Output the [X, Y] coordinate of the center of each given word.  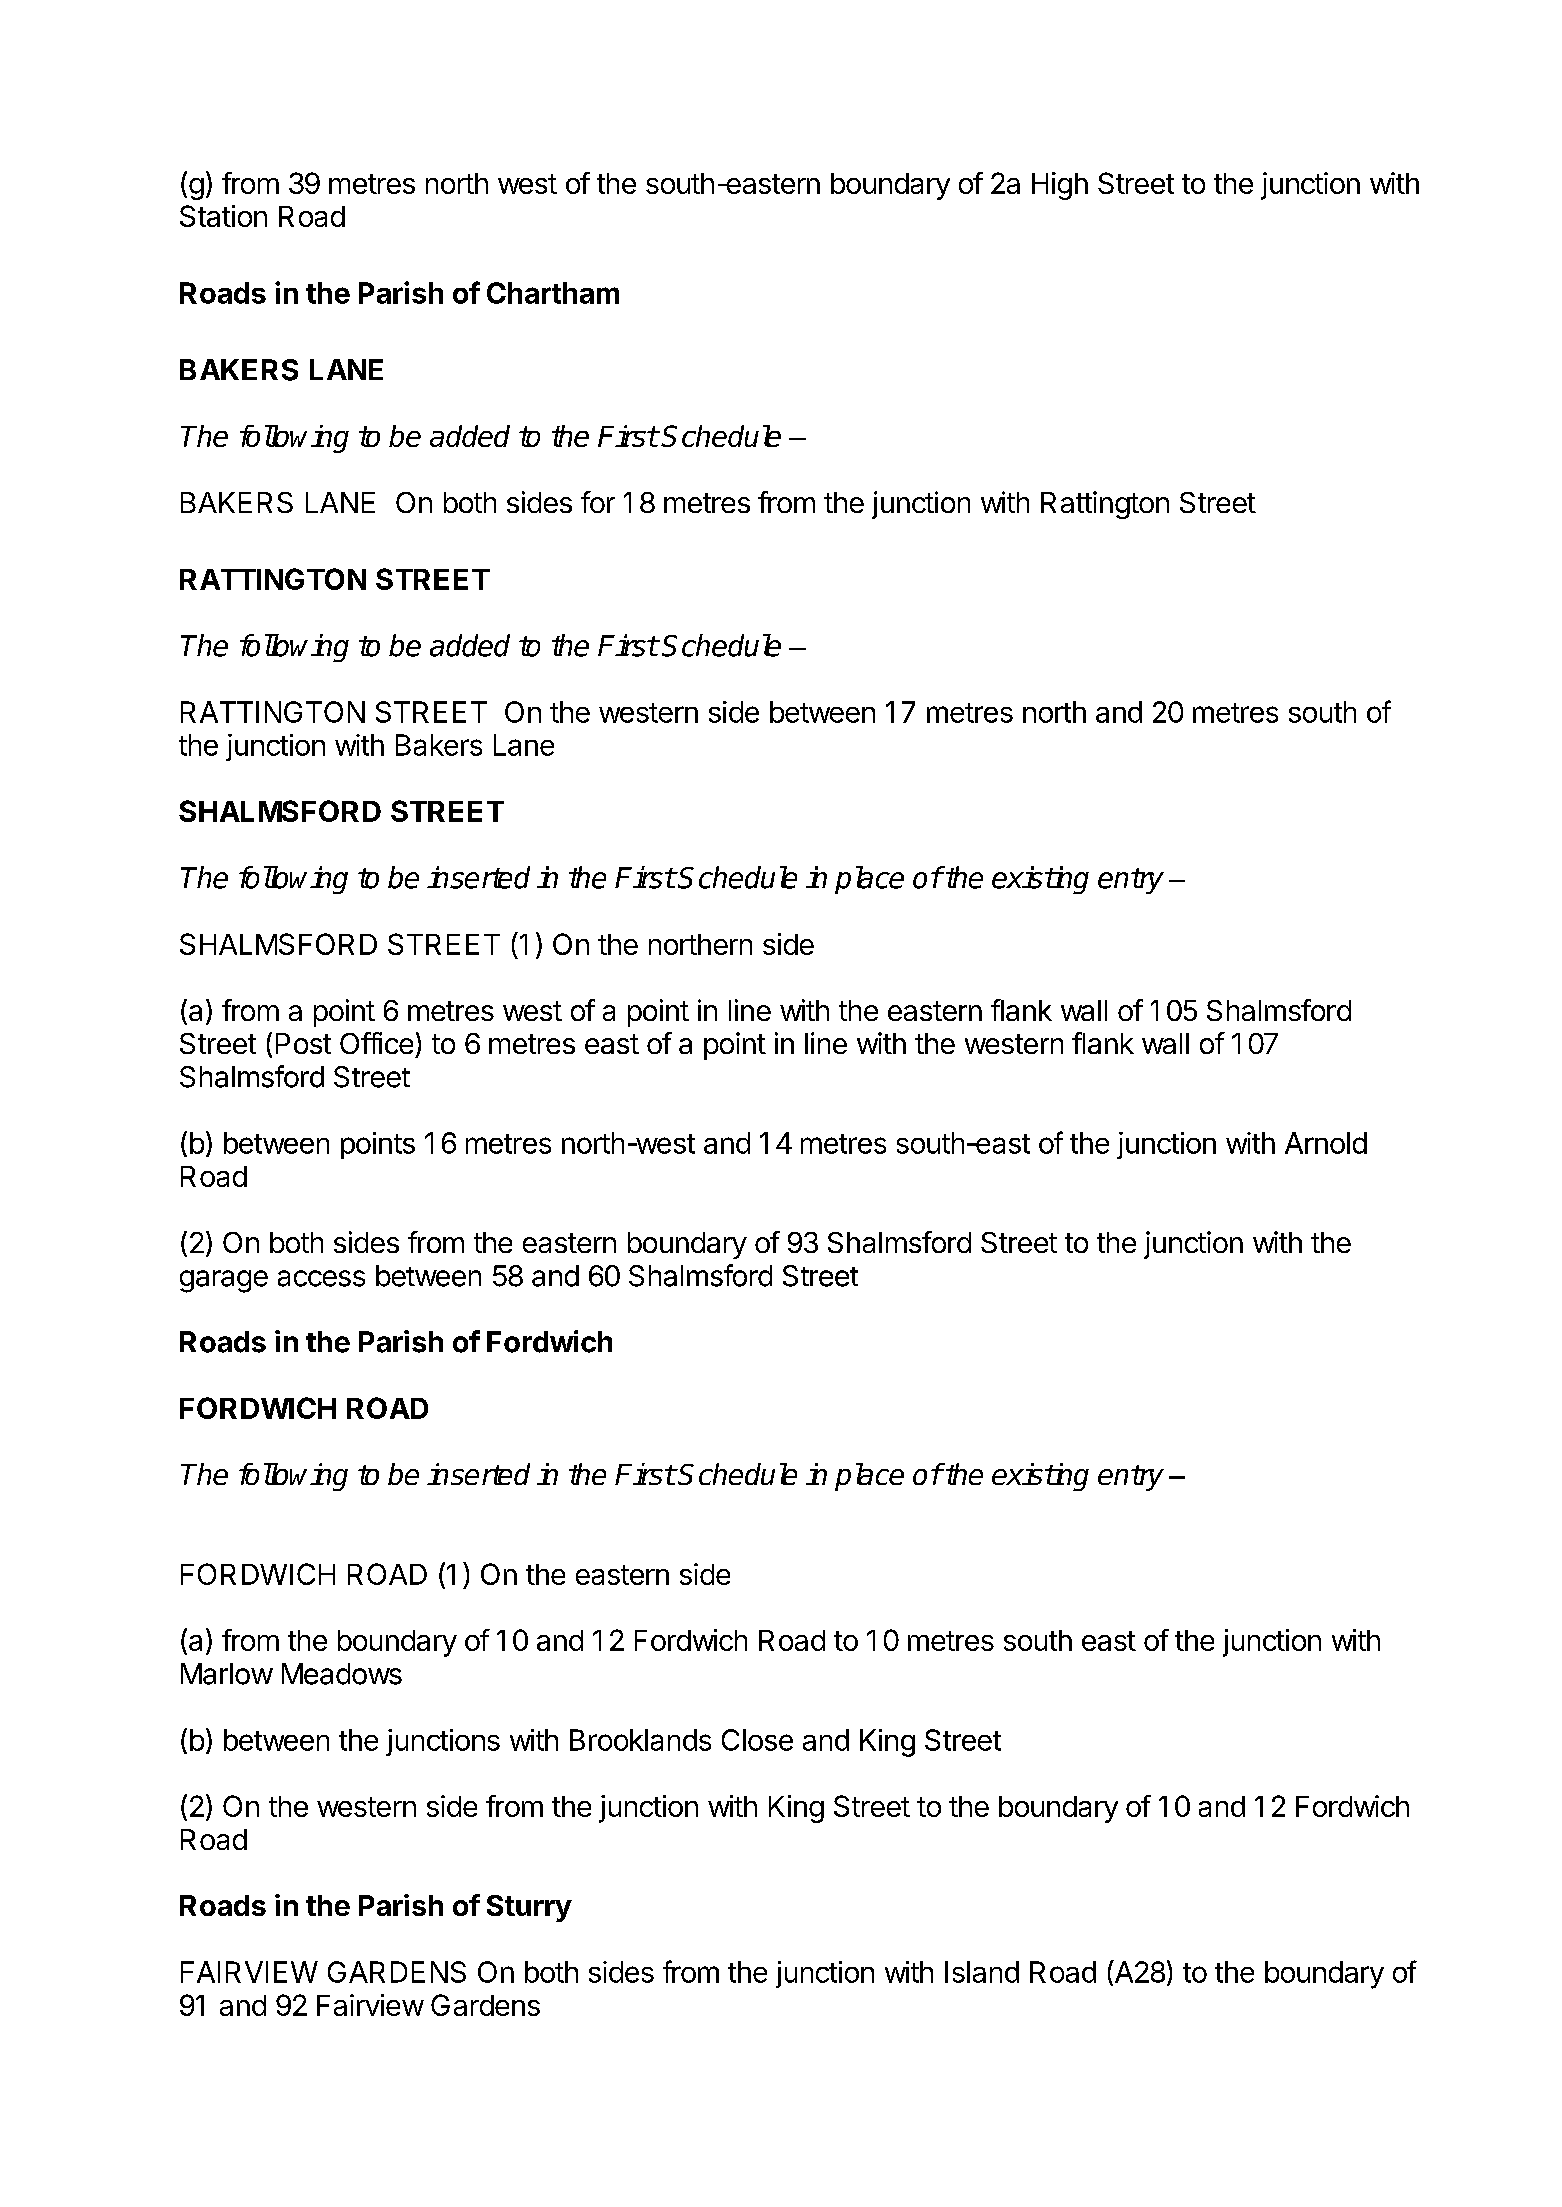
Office [376, 1043]
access [321, 1278]
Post [303, 1043]
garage [224, 1281]
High [1060, 186]
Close [757, 1740]
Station [223, 216]
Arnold [1326, 1143]
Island [982, 1972]
